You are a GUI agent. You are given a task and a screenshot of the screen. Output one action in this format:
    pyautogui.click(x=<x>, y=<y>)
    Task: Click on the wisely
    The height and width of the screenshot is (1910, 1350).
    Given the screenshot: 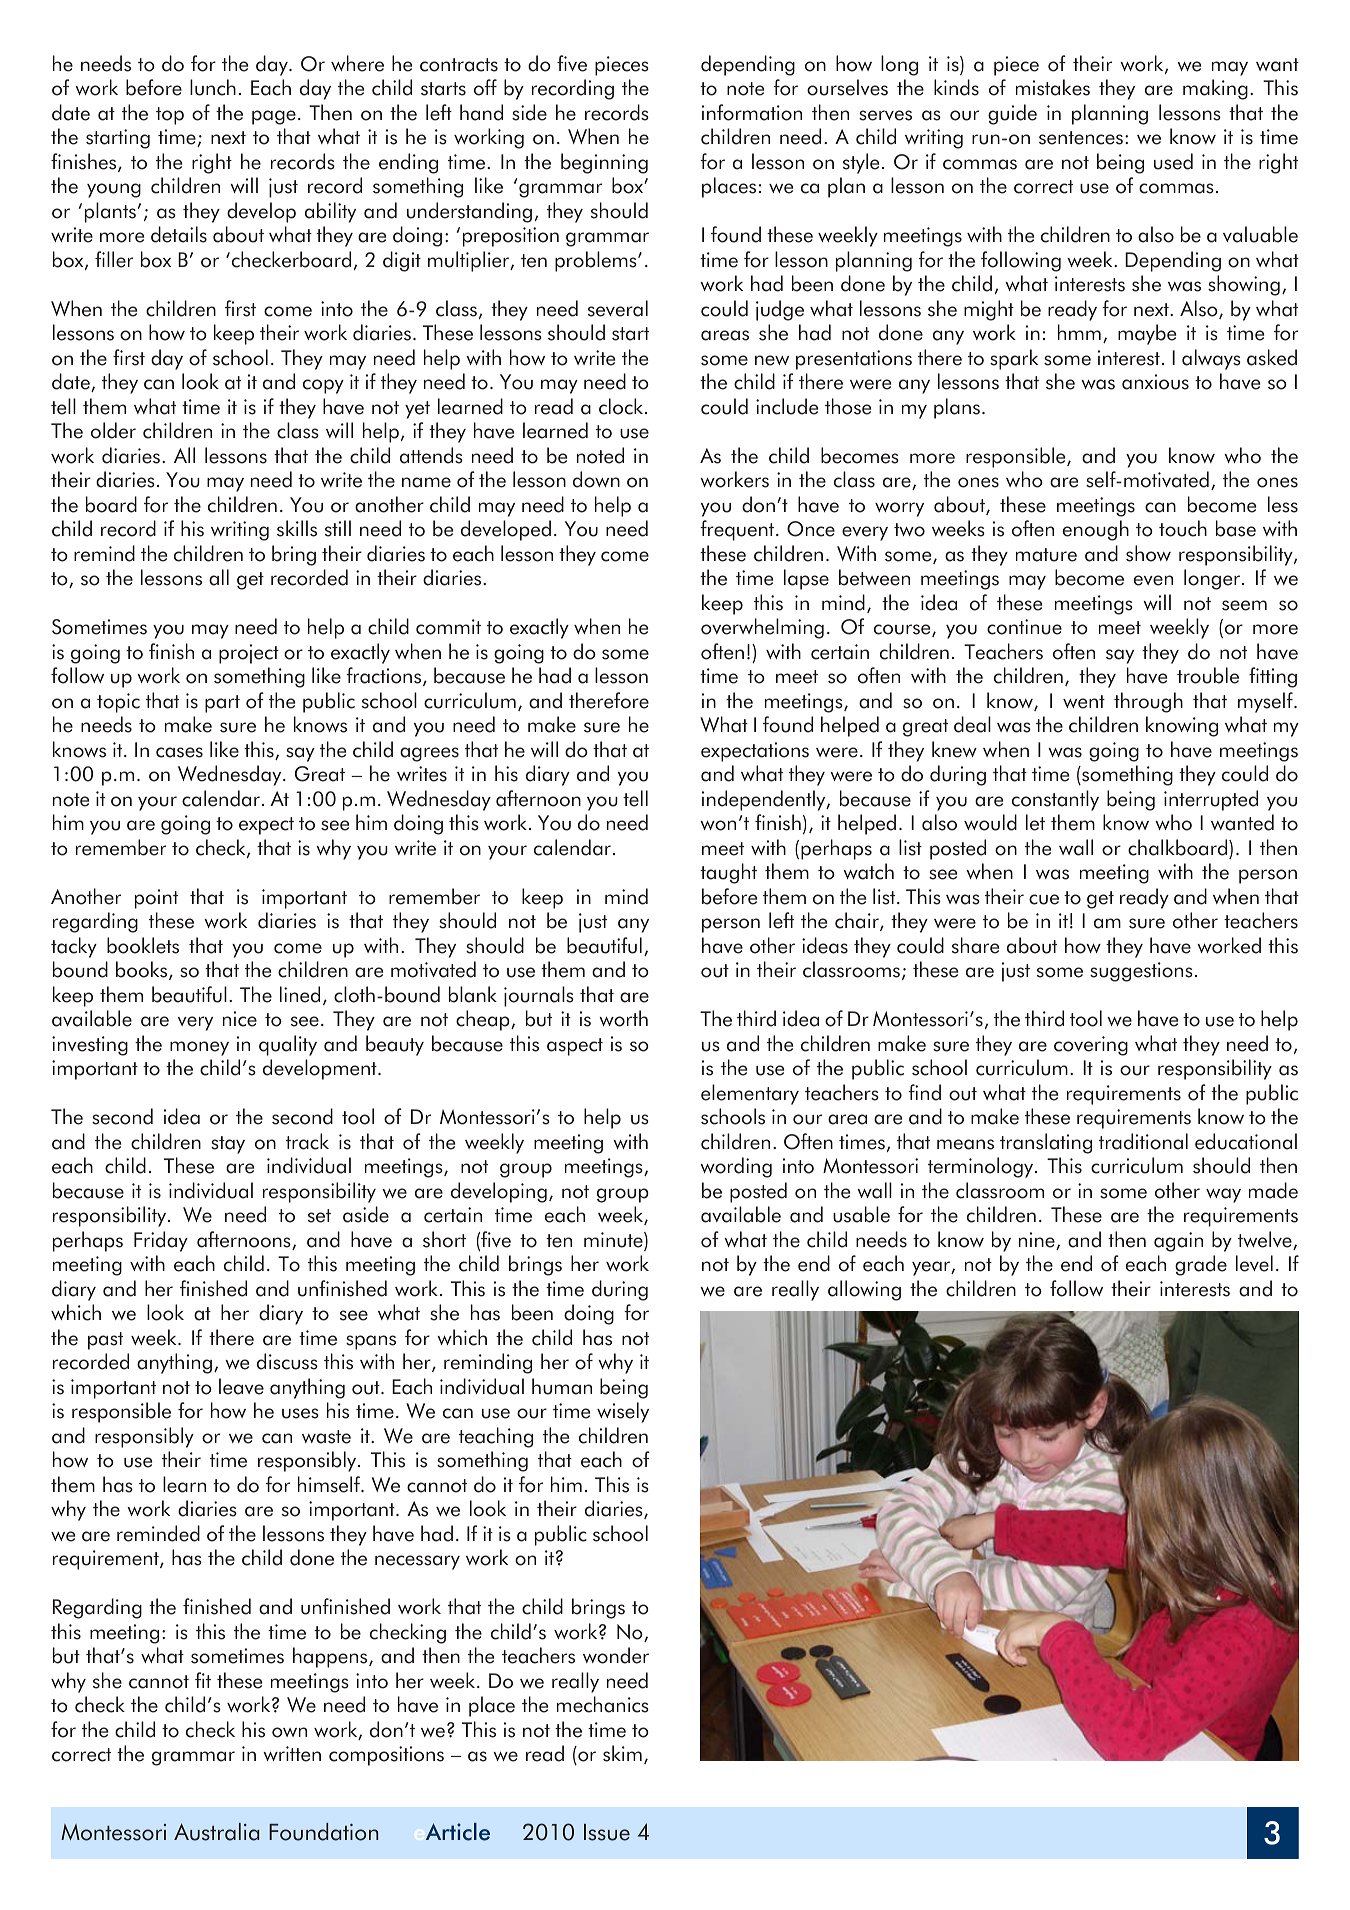 What is the action you would take?
    pyautogui.click(x=623, y=1412)
